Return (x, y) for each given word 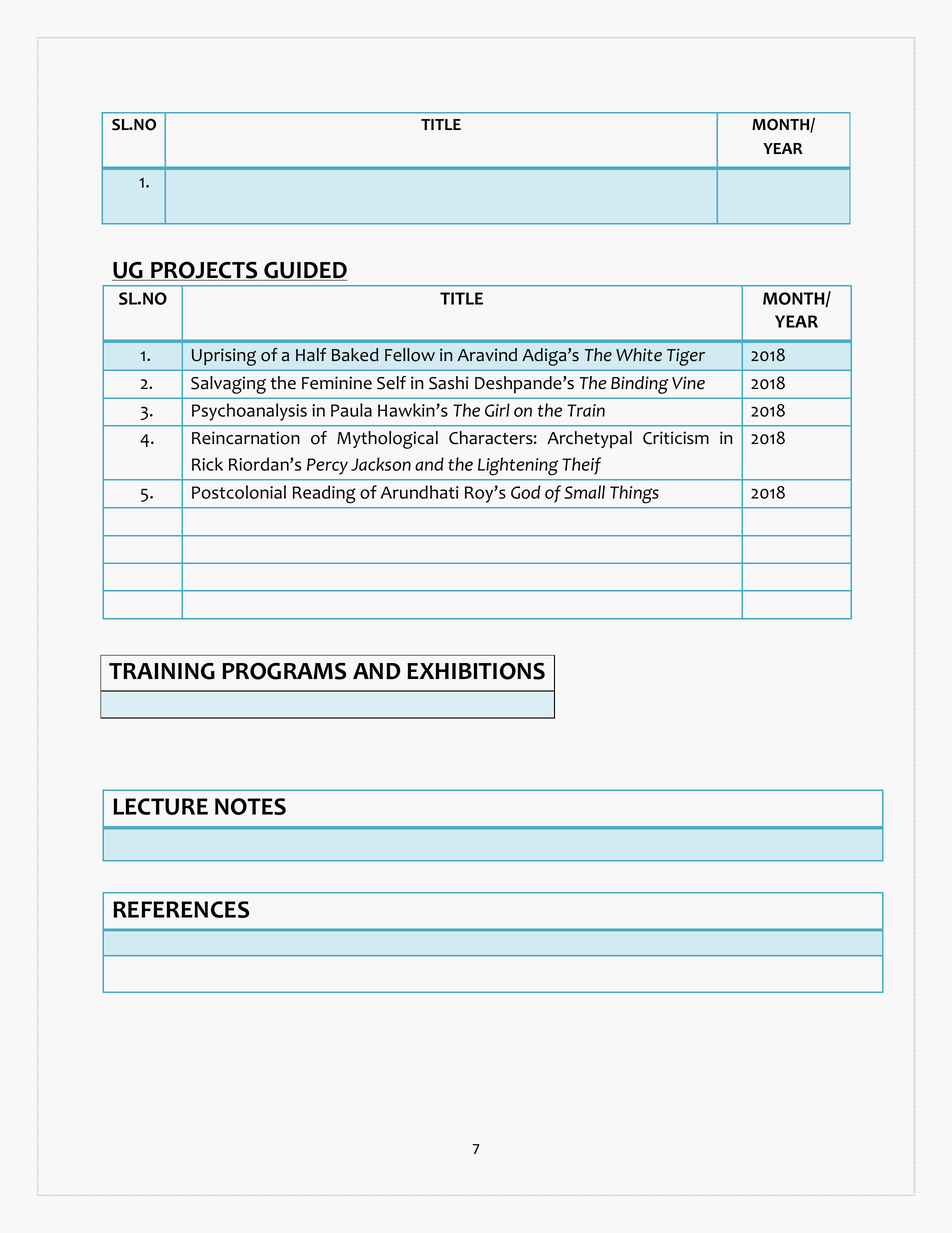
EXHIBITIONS (476, 671)
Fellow (410, 355)
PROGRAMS (284, 671)
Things (634, 494)
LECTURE (160, 806)
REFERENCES (181, 909)
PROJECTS (204, 271)
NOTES (250, 806)
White (639, 355)
